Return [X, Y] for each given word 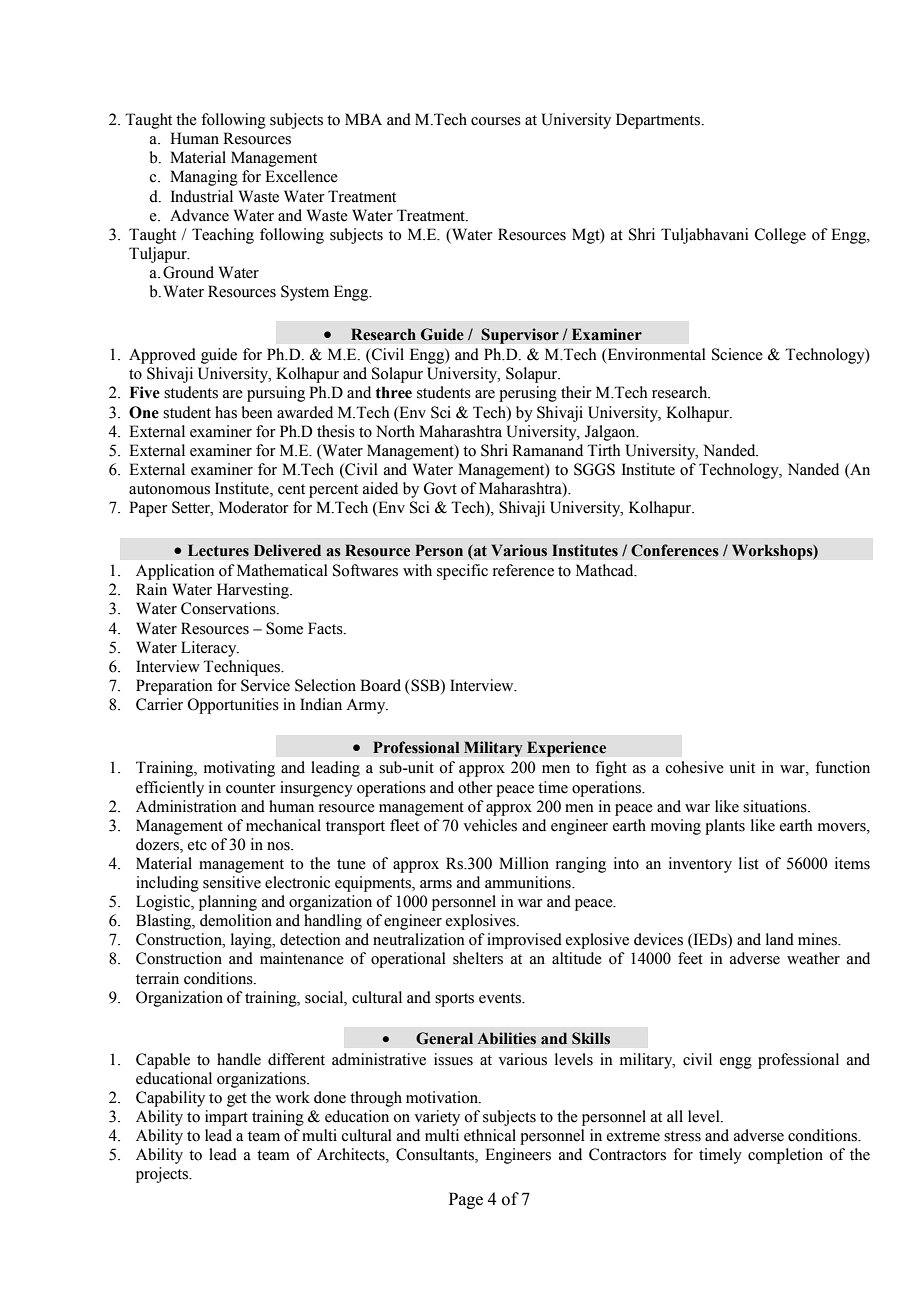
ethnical [490, 1135]
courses [496, 121]
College [780, 236]
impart [226, 1118]
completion [785, 1156]
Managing [204, 178]
